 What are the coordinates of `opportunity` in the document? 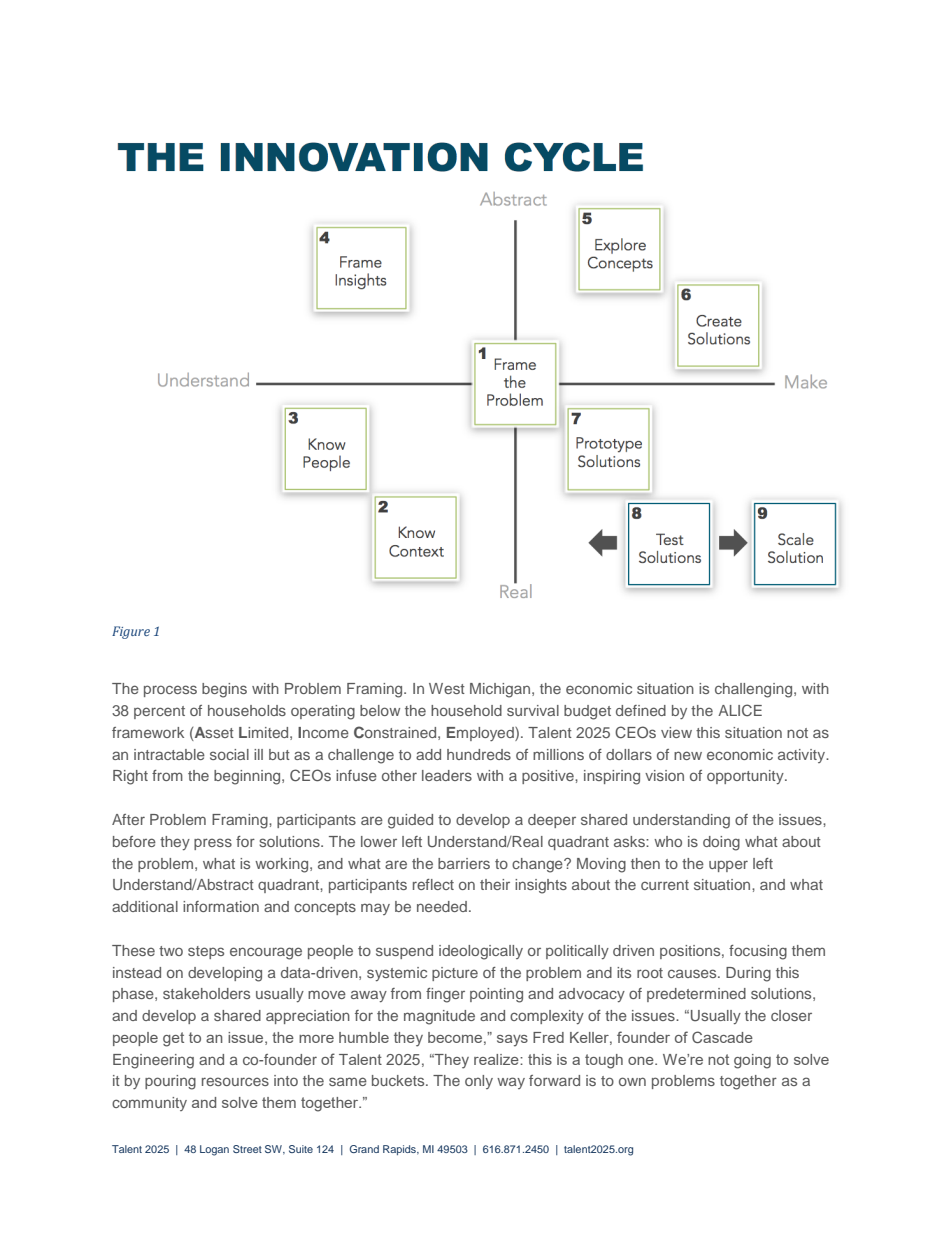 It's located at (746, 777).
